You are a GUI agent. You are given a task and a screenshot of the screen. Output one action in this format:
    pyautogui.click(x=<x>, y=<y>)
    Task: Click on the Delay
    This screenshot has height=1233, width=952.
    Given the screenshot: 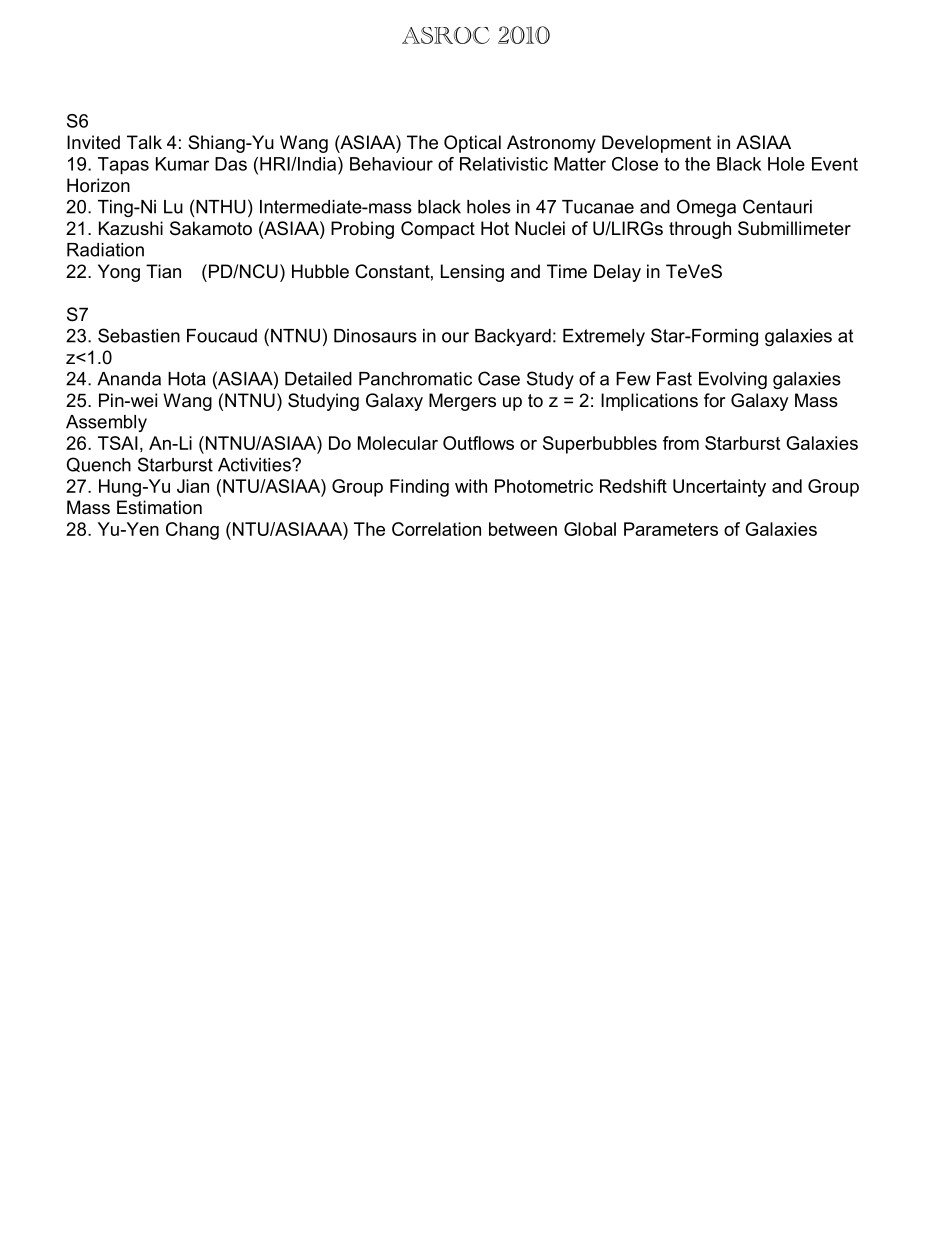 What is the action you would take?
    pyautogui.click(x=617, y=273)
